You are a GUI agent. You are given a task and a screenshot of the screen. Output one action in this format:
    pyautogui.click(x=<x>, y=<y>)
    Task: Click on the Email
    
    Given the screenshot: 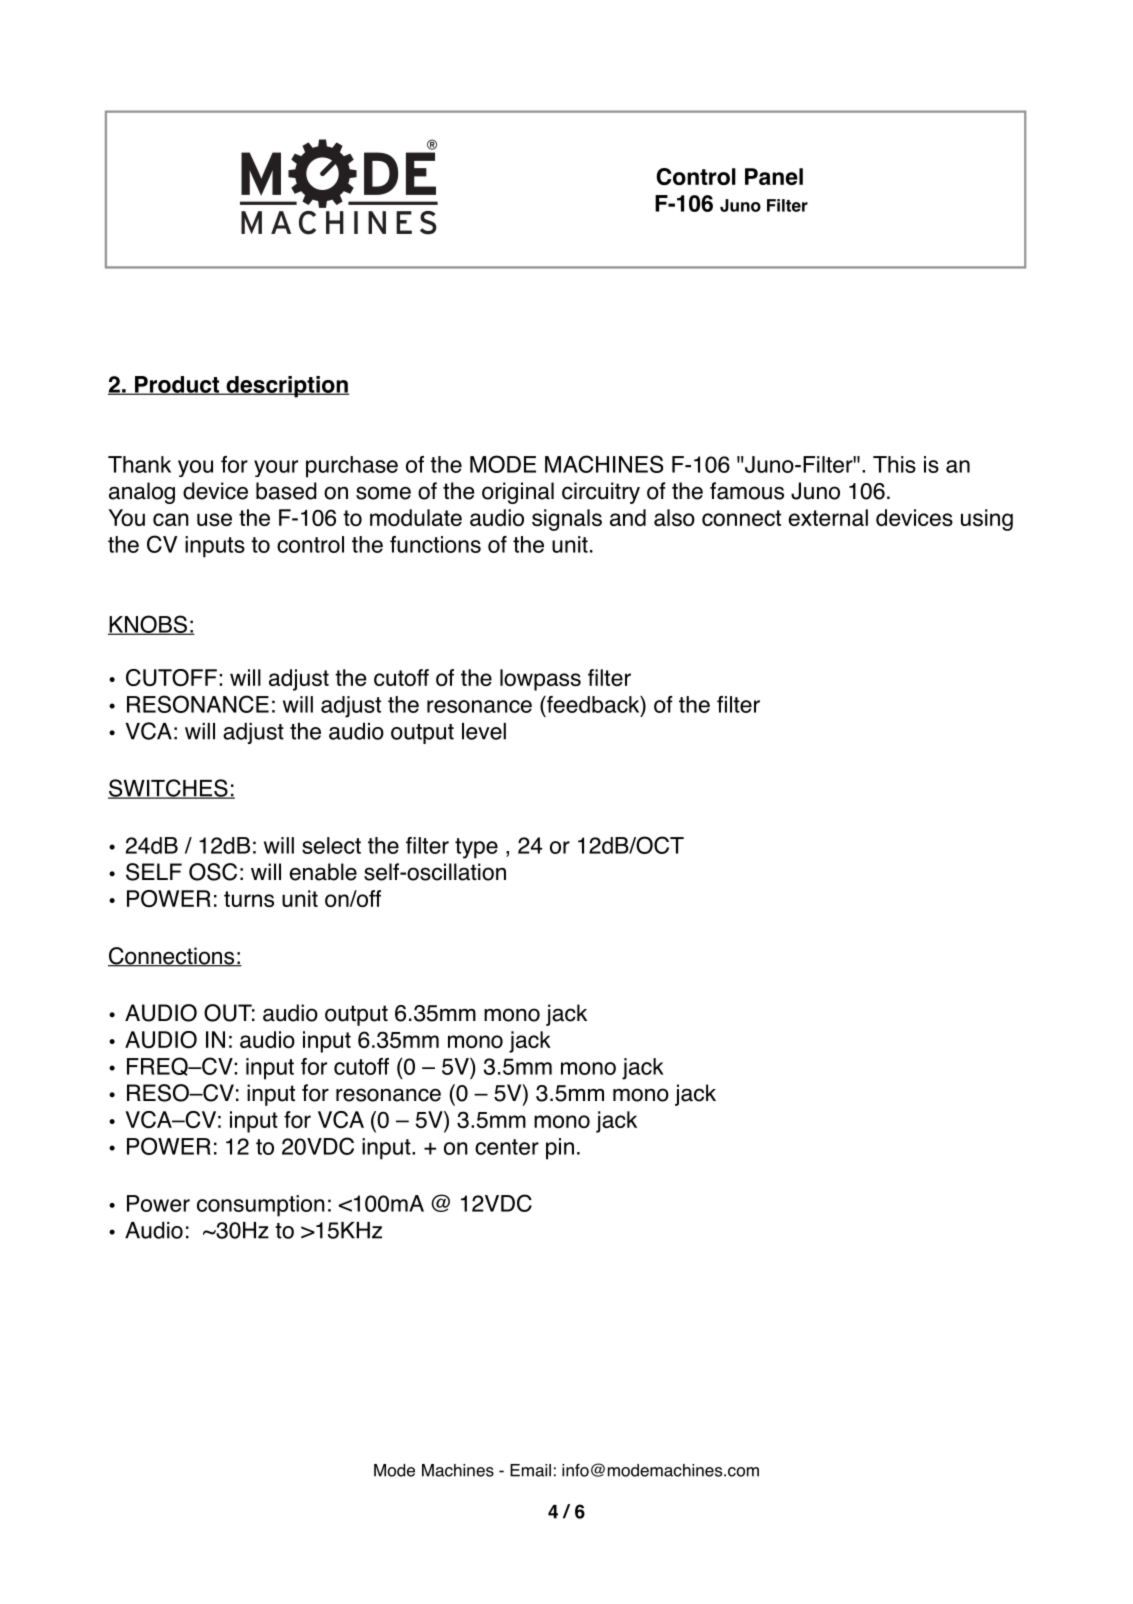 What is the action you would take?
    pyautogui.click(x=530, y=1470)
